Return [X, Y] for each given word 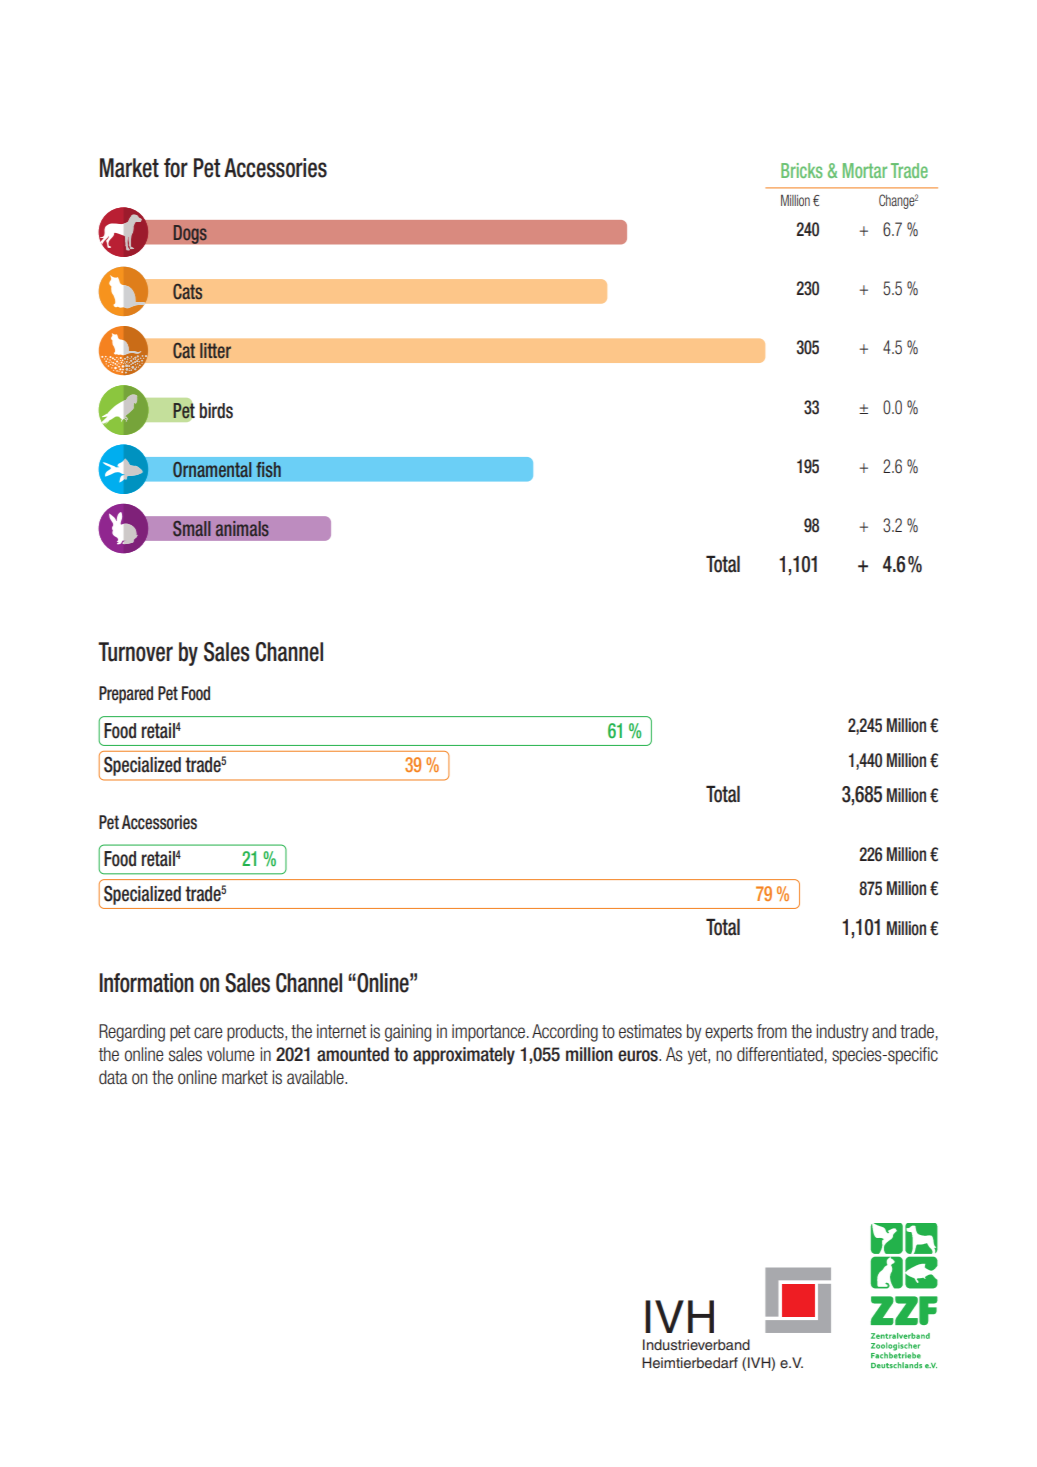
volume [231, 1054]
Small [192, 528]
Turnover [135, 652]
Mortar [865, 170]
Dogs [190, 234]
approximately [464, 1056]
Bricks [802, 170]
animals [242, 528]
